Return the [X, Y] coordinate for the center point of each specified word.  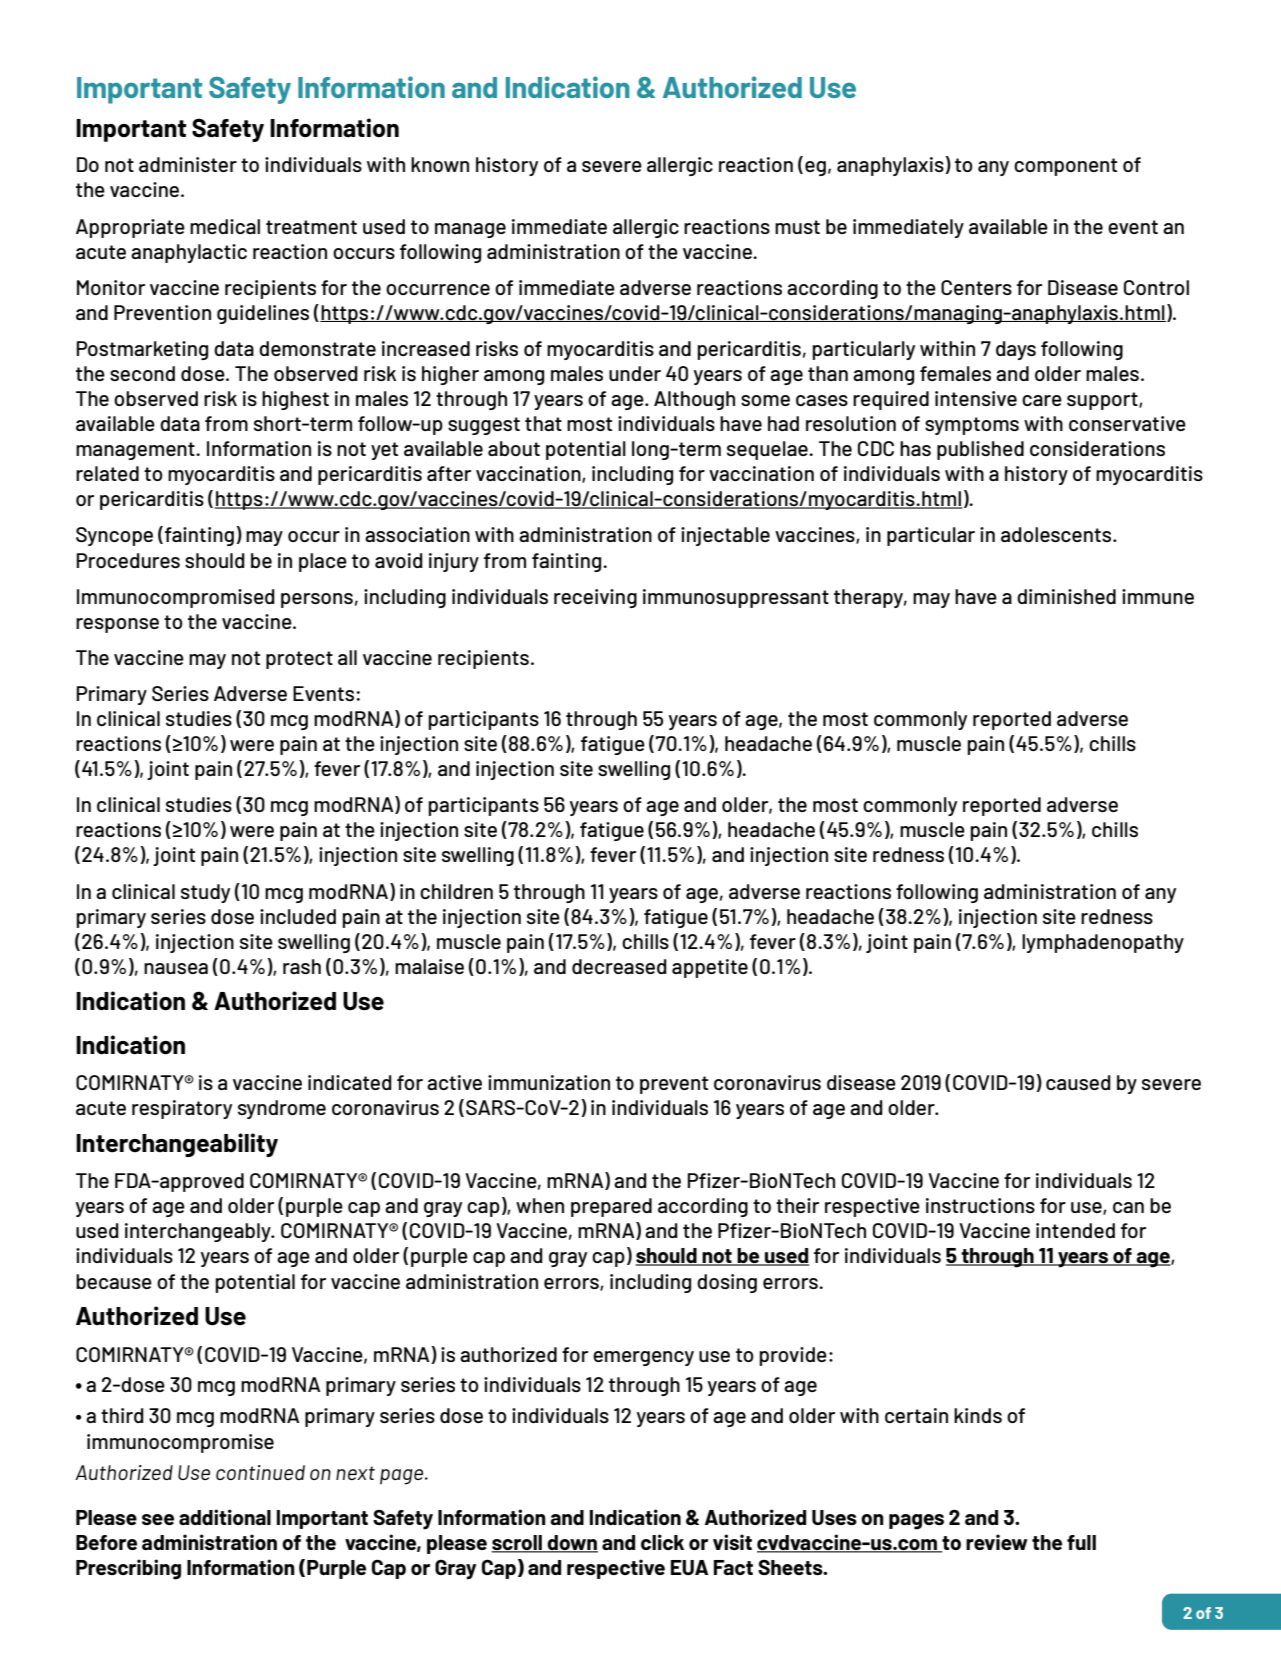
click [662, 1542]
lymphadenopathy [1103, 943]
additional [225, 1517]
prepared [611, 1207]
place [323, 562]
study [205, 893]
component [1065, 167]
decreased [619, 966]
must [797, 227]
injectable [725, 536]
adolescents [1057, 534]
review [997, 1542]
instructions [980, 1205]
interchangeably [199, 1232]
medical [225, 226]
